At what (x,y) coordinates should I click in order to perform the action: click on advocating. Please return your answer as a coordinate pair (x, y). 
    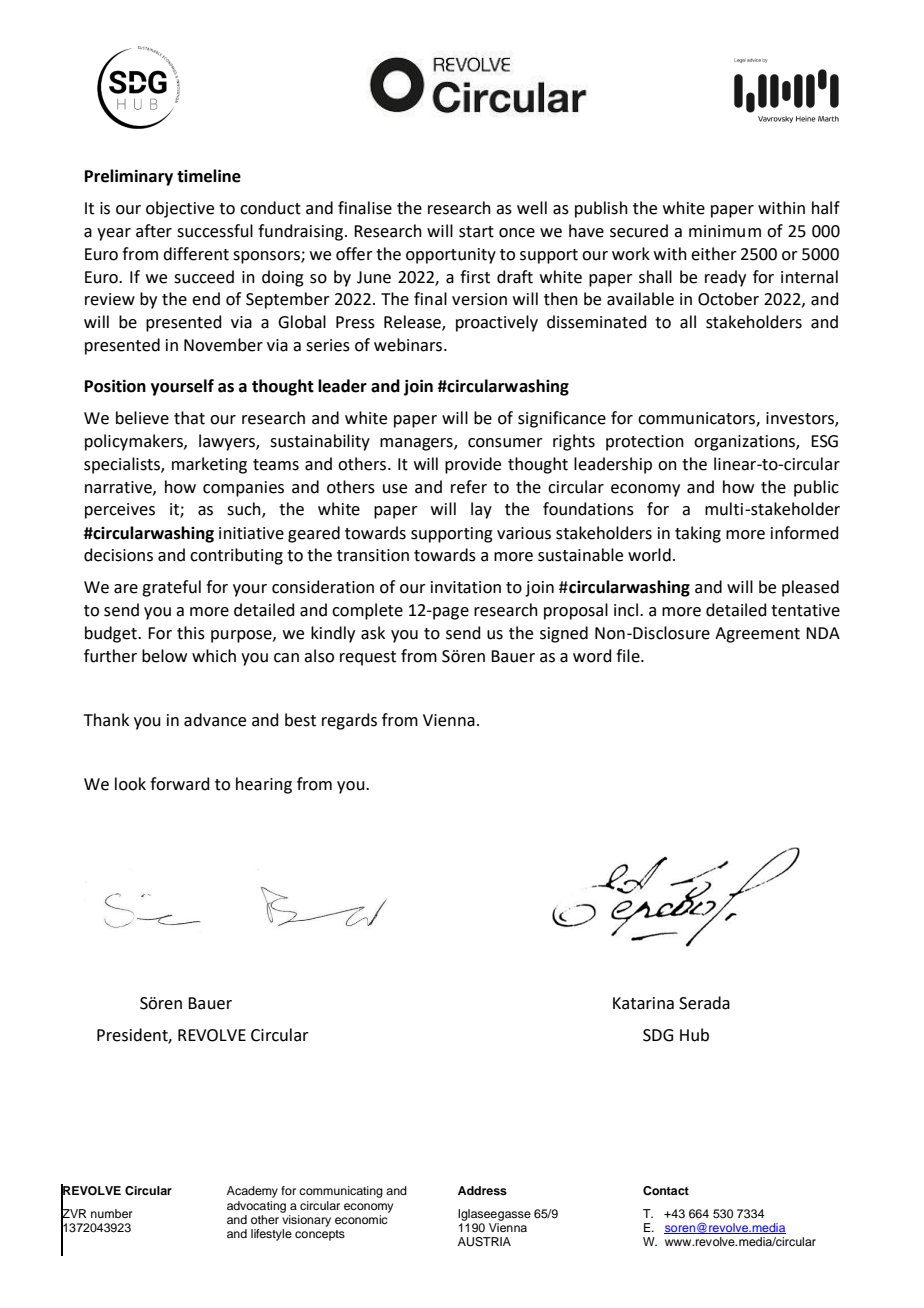
    Looking at the image, I should click on (256, 1207).
